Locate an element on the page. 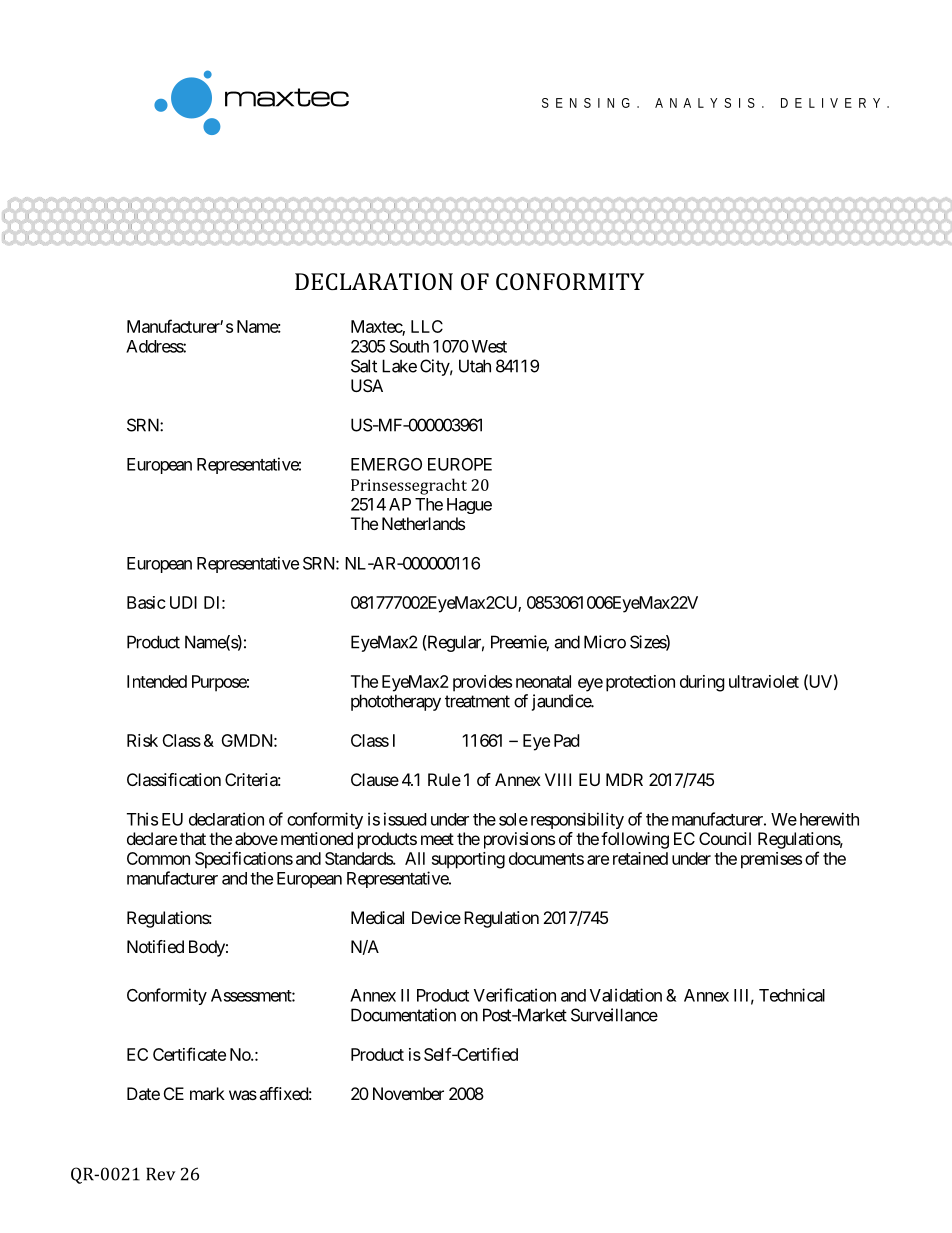 The image size is (952, 1233). Utah is located at coordinates (475, 366).
